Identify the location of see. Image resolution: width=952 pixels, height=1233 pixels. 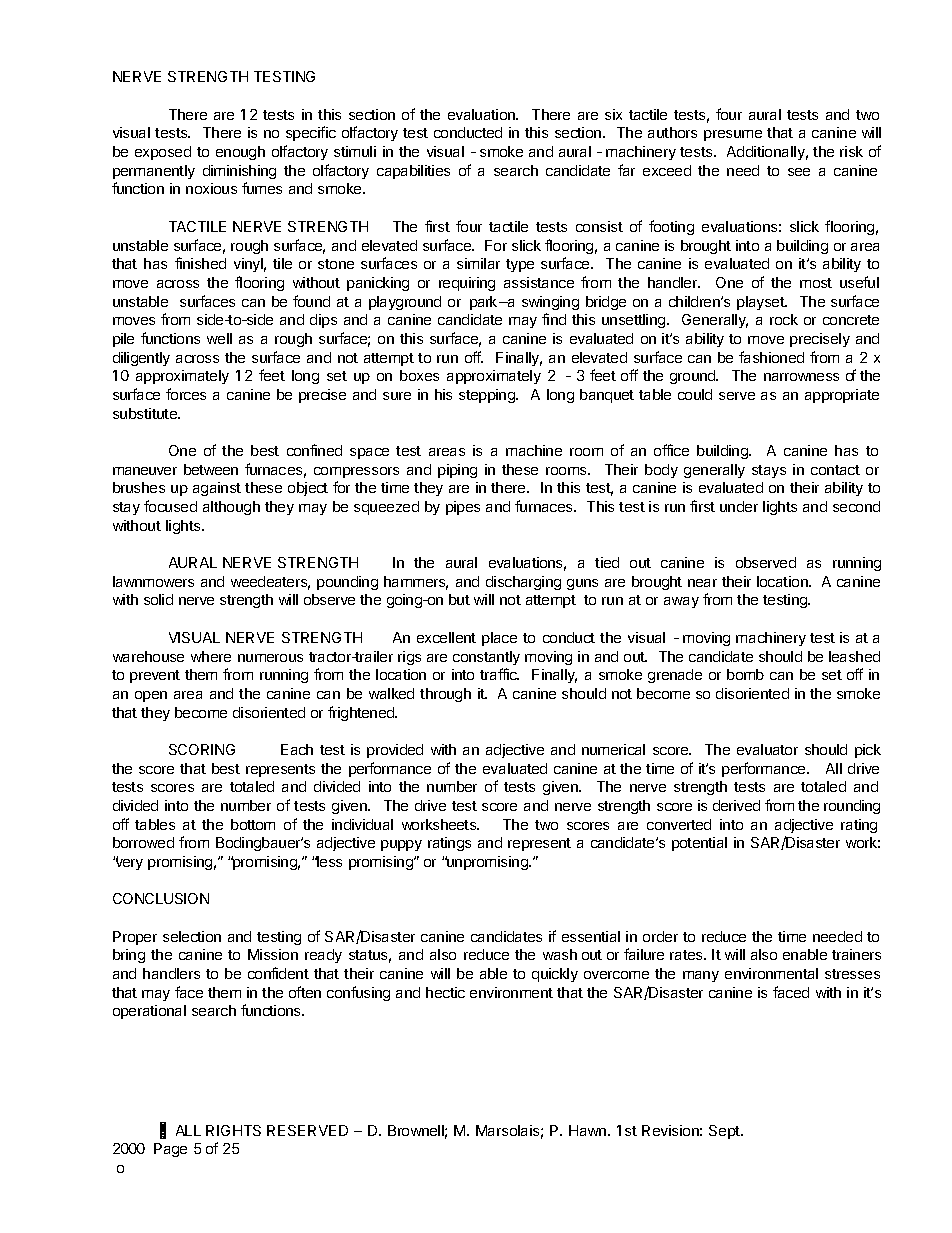
(799, 172).
